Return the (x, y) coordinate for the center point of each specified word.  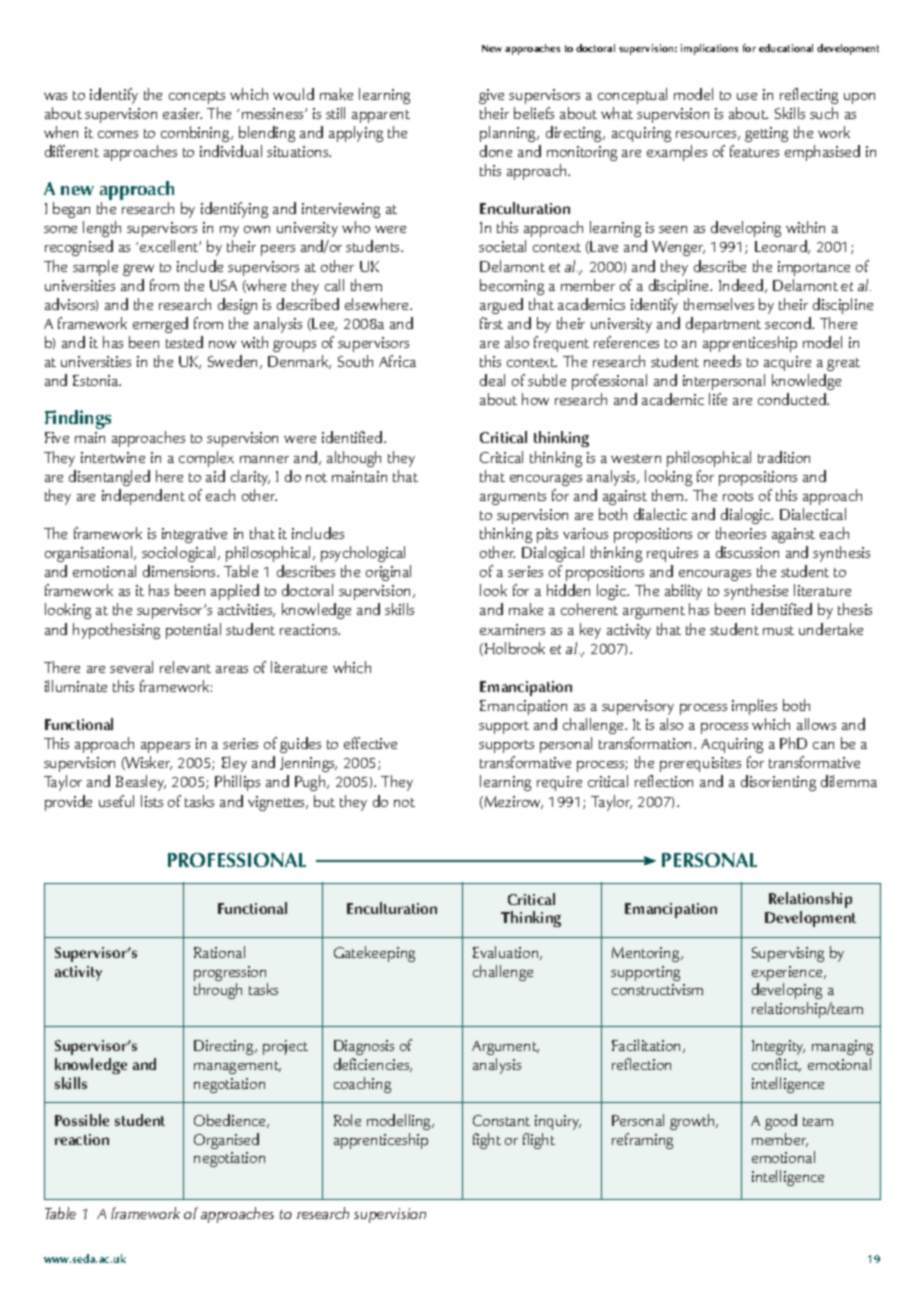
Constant (501, 1120)
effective (370, 743)
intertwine (113, 457)
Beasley (141, 783)
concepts (197, 97)
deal (492, 380)
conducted (793, 399)
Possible (82, 1120)
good (781, 1122)
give (491, 96)
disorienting (778, 783)
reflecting (809, 96)
